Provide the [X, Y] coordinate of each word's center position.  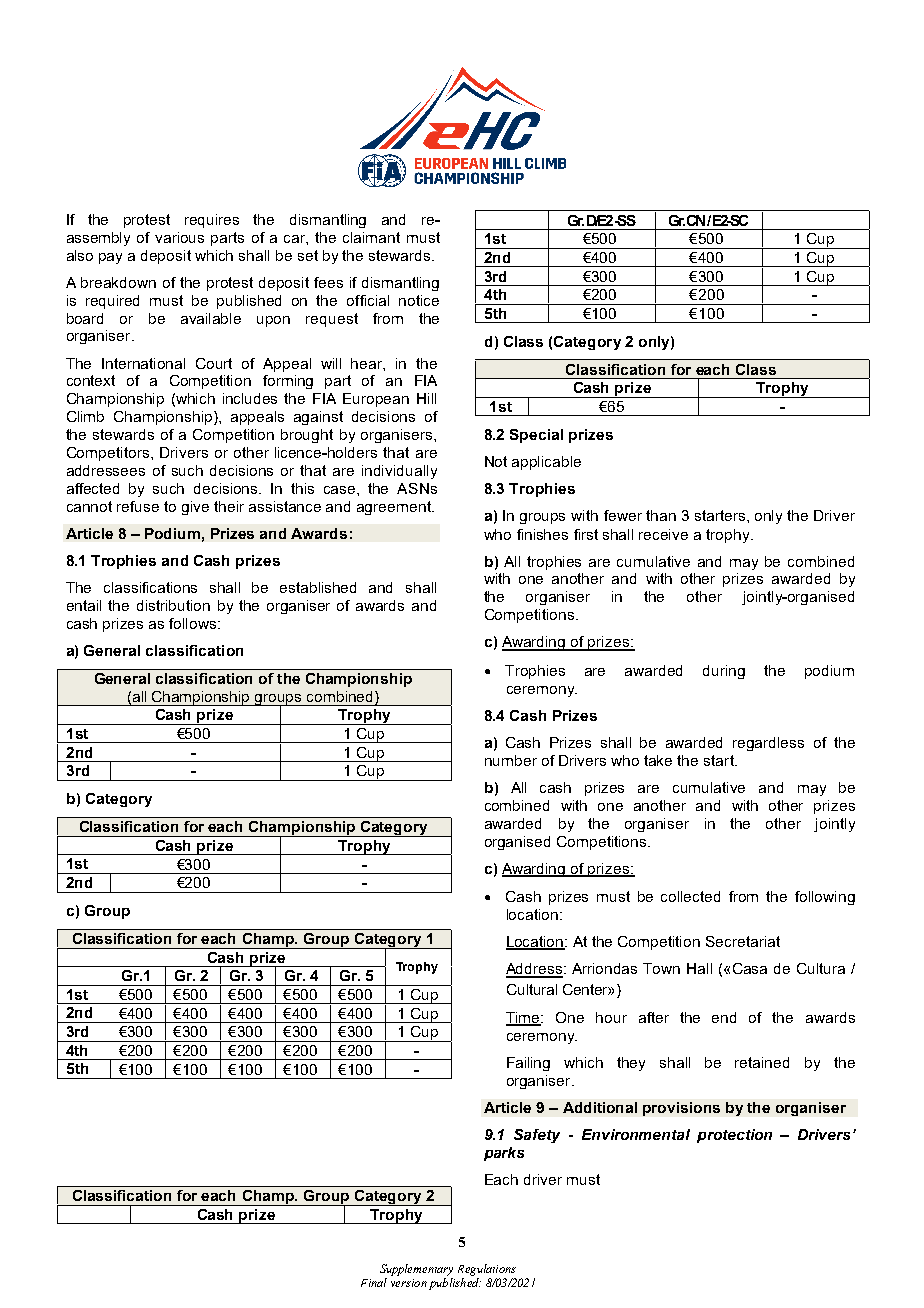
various [179, 237]
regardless [768, 744]
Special [536, 436]
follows [194, 623]
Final [374, 1282]
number [511, 760]
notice [419, 300]
